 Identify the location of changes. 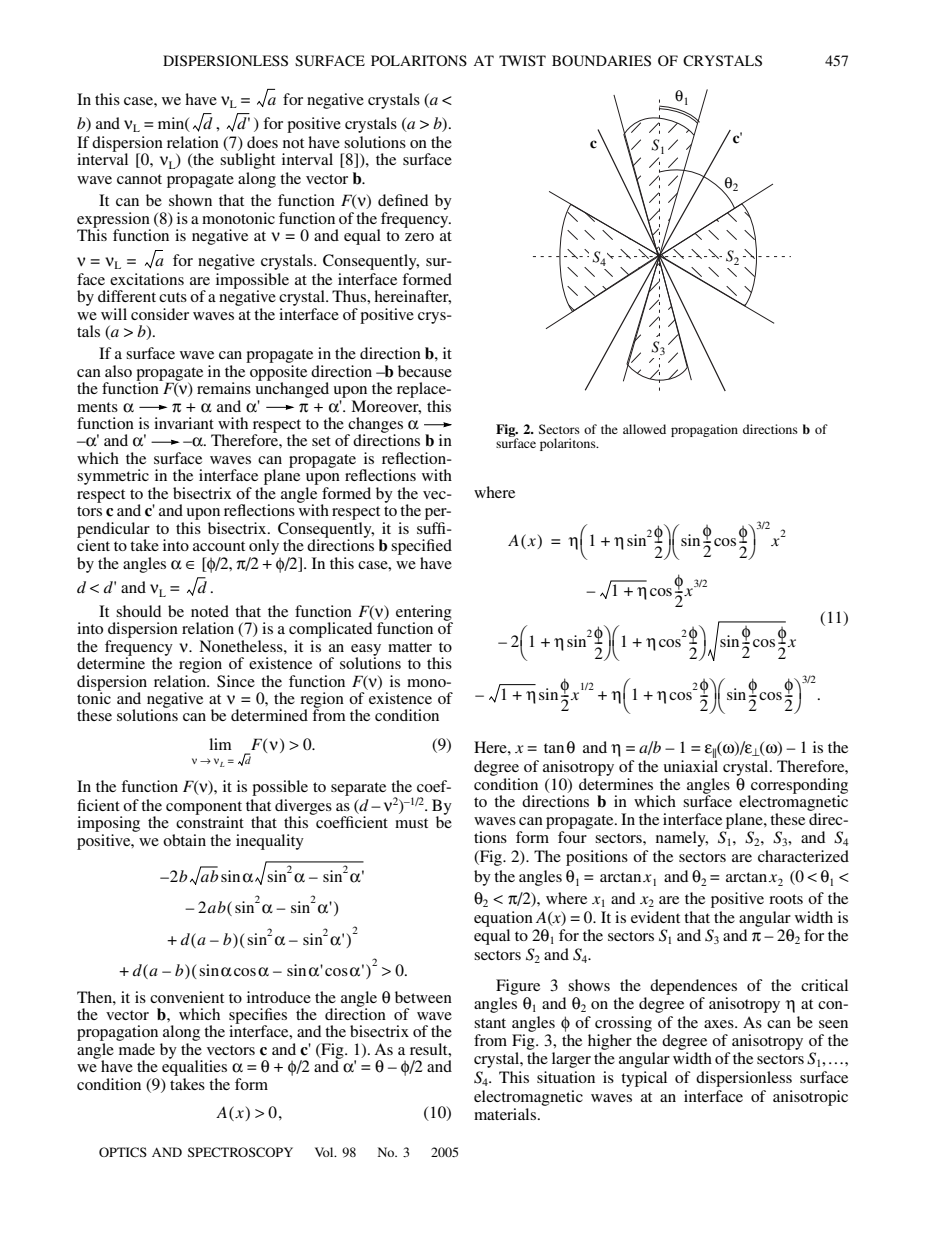
(375, 426).
